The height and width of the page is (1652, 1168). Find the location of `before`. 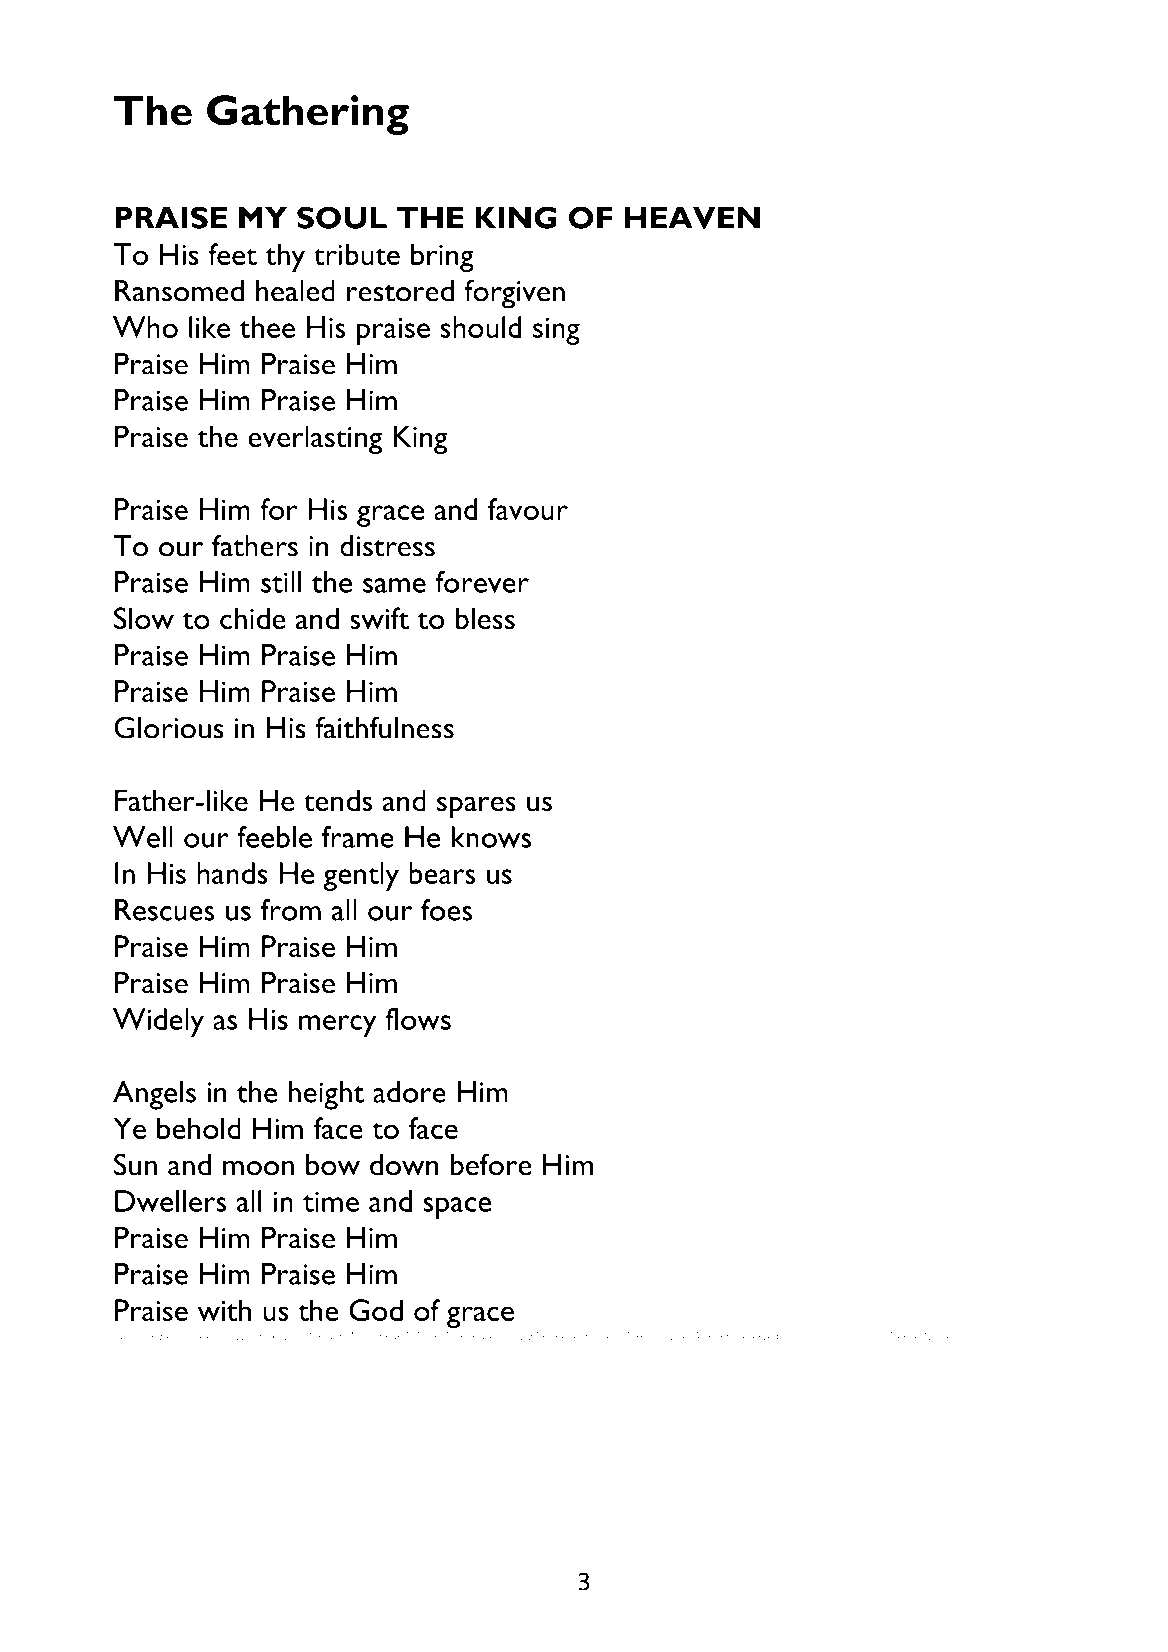

before is located at coordinates (491, 1164).
